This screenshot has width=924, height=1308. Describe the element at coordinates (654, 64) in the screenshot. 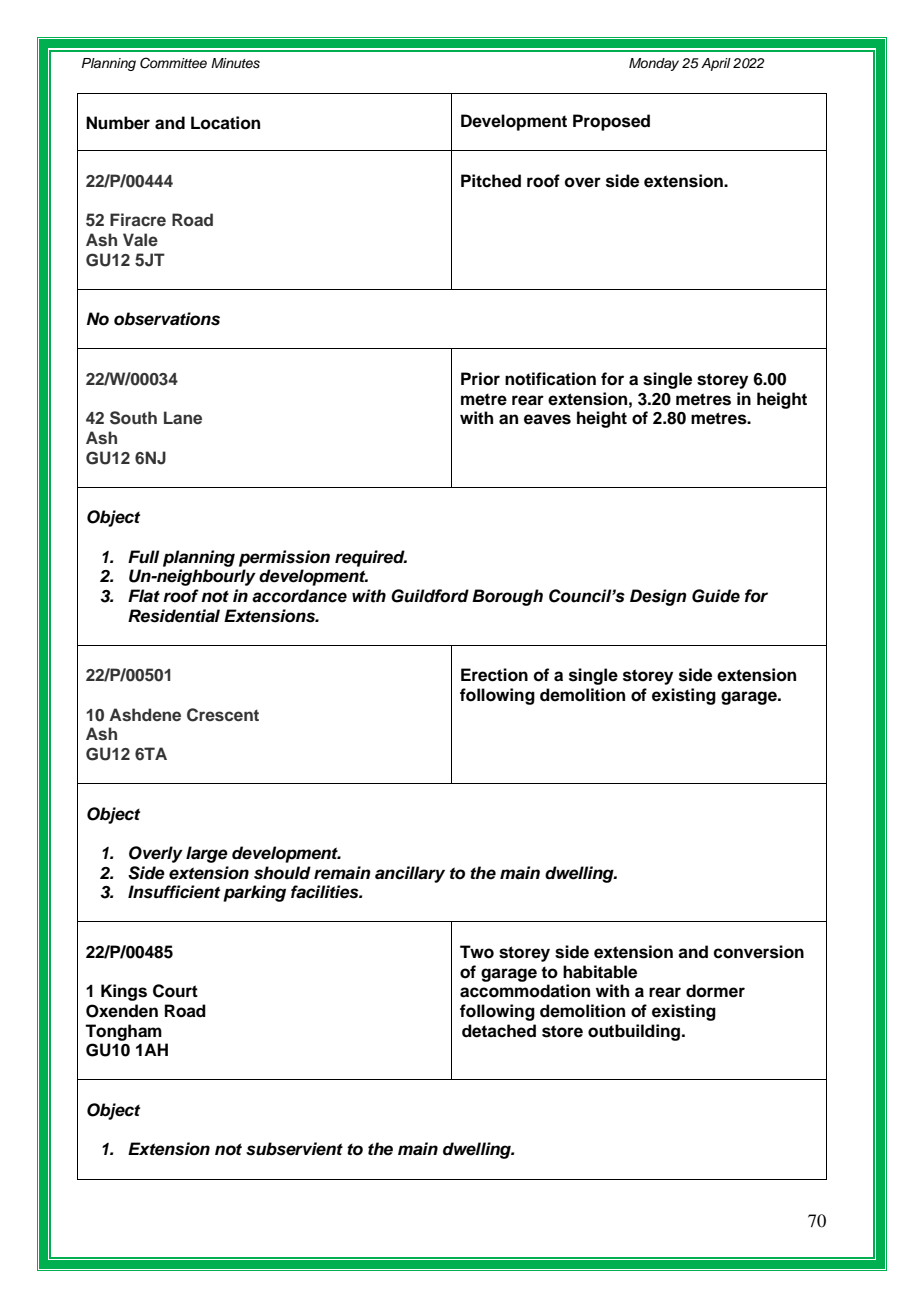

I see `Monday` at that location.
